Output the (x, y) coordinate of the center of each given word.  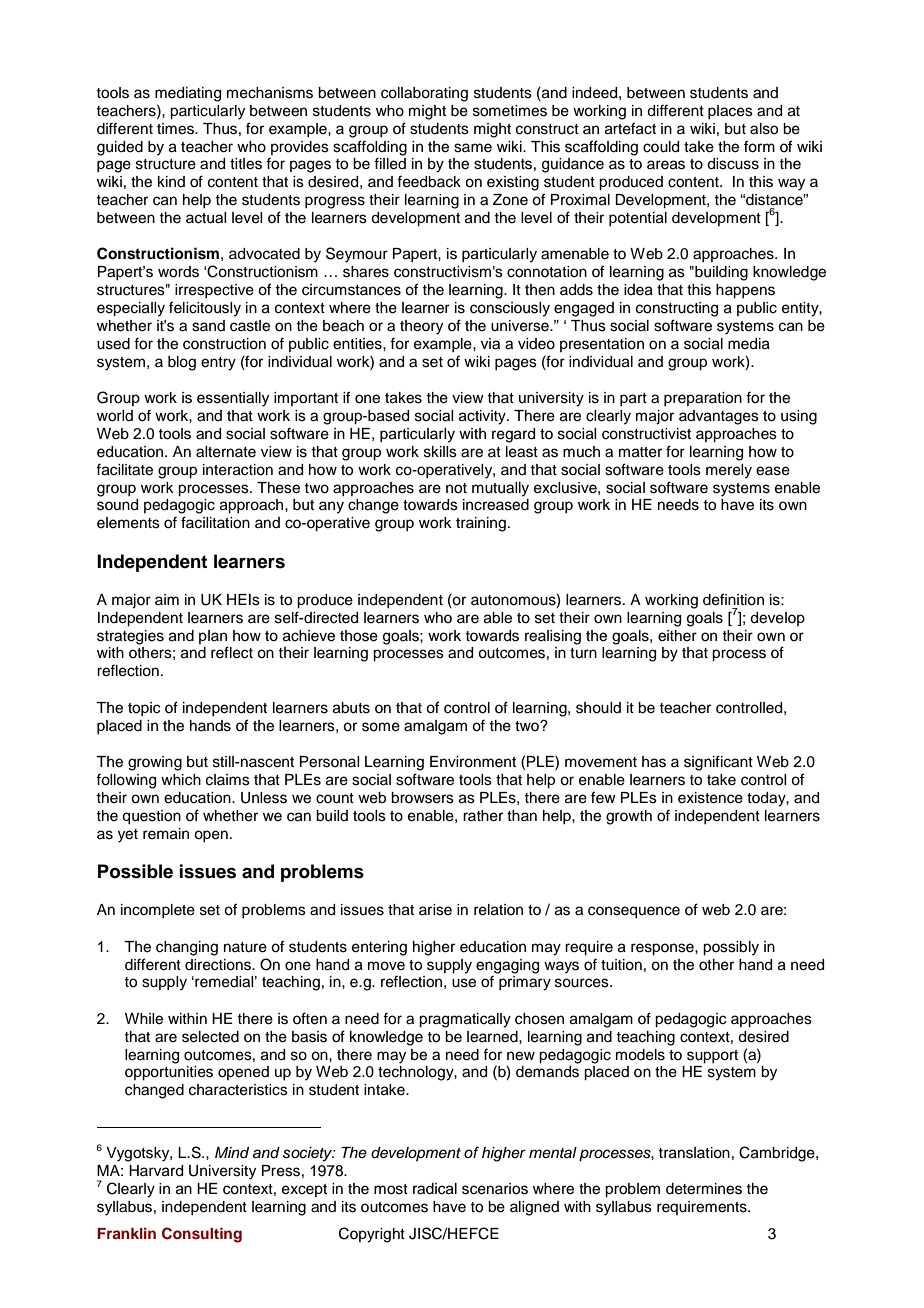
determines (704, 1189)
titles (246, 164)
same (473, 148)
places (730, 112)
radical (435, 1189)
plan (213, 637)
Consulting (202, 1235)
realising (553, 637)
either (677, 636)
